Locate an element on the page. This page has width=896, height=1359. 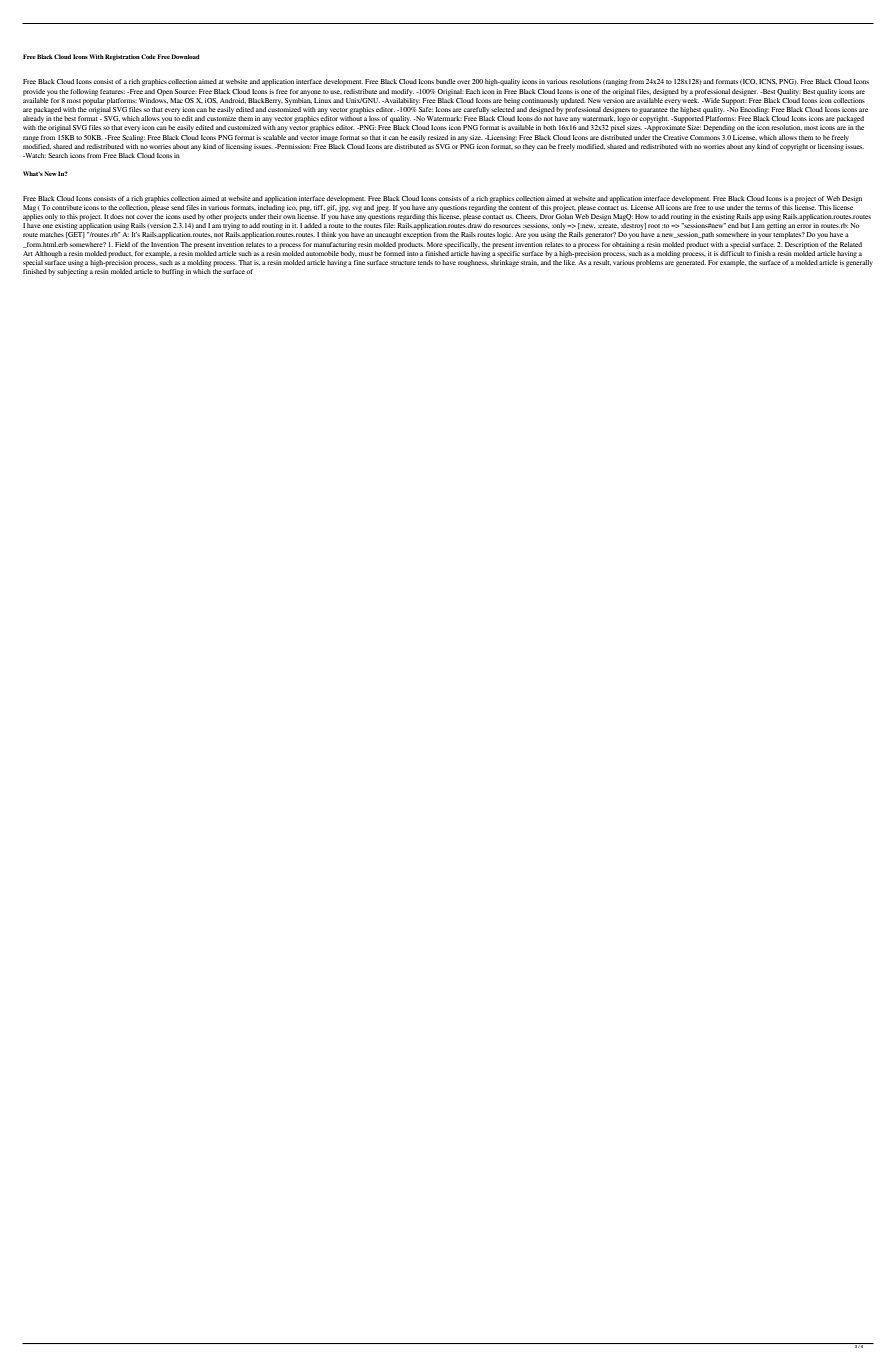
tends is located at coordinates (425, 262).
